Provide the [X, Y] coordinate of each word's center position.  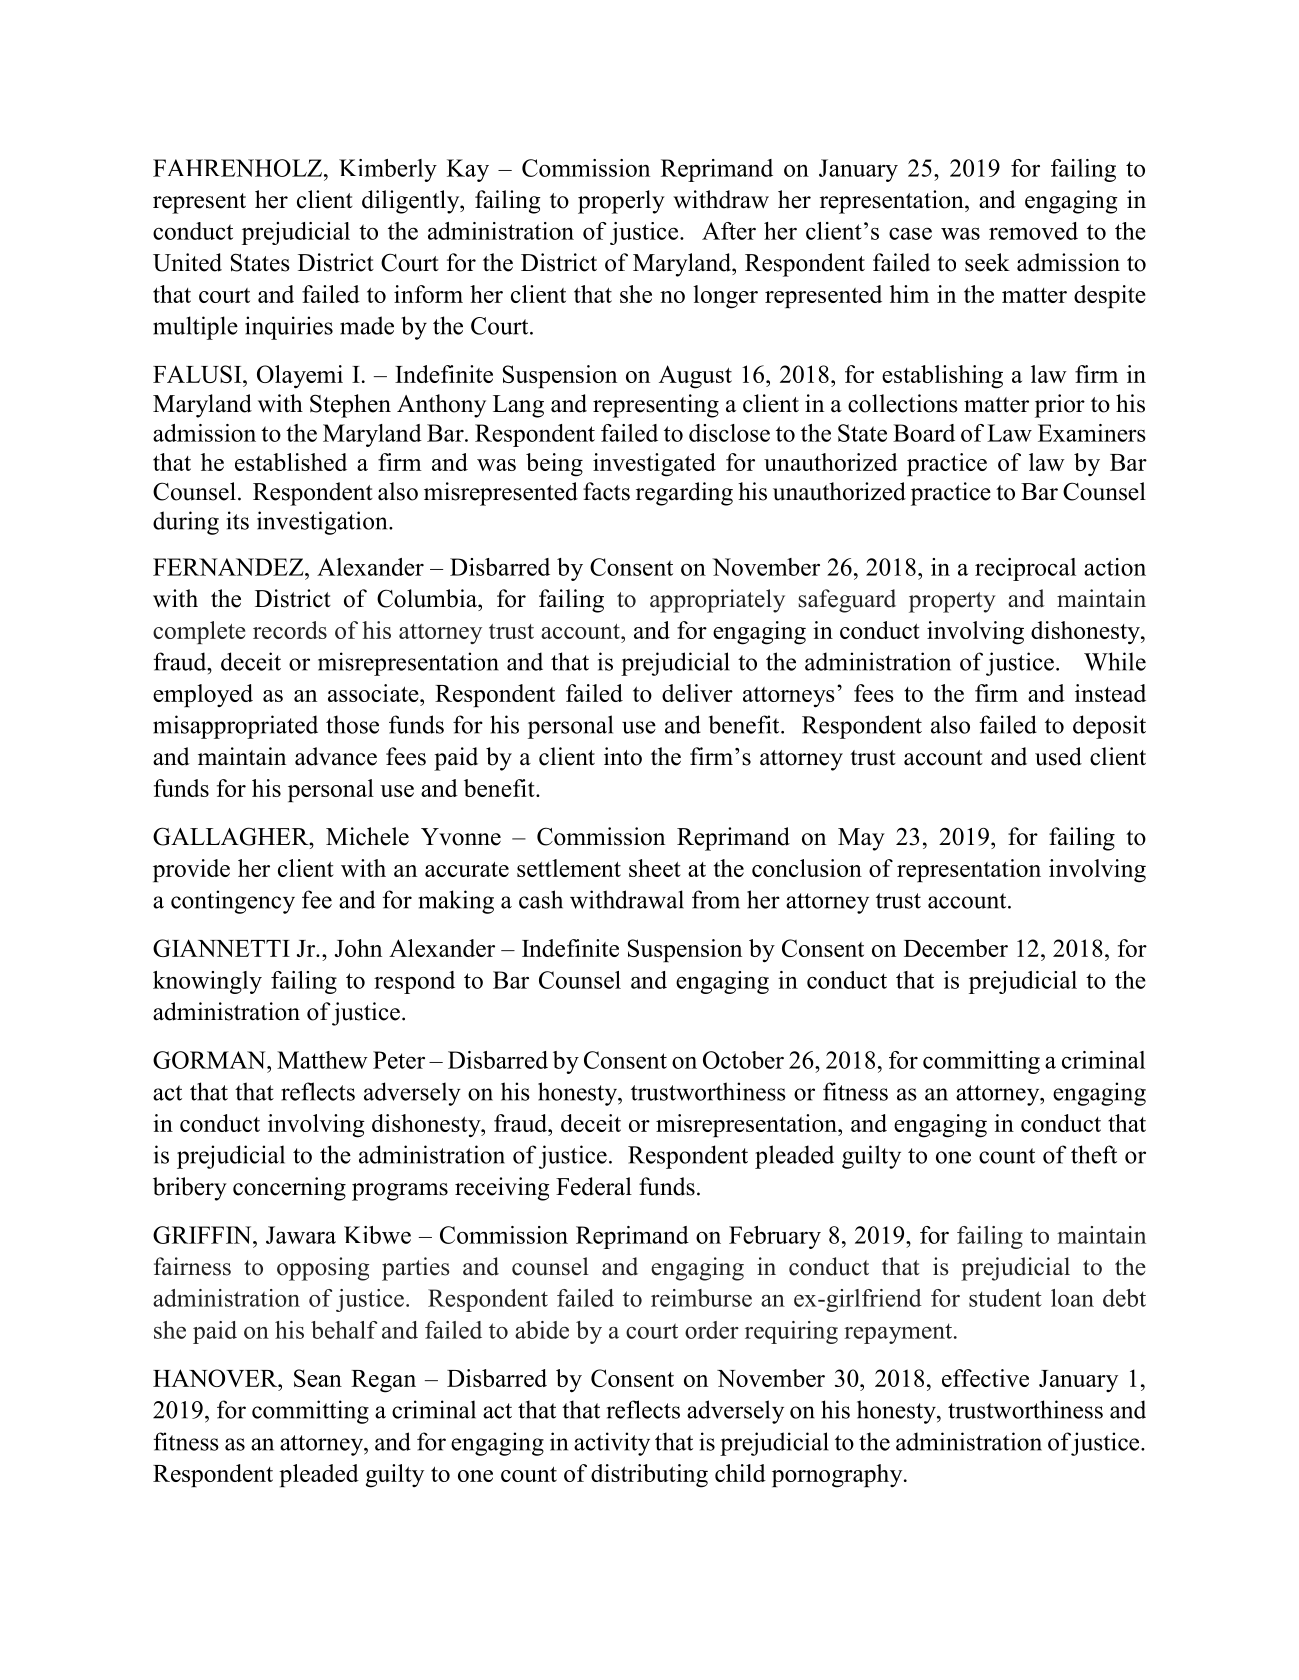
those [352, 724]
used [1058, 756]
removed [1033, 231]
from [716, 899]
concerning [289, 1189]
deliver [697, 693]
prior [1060, 406]
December [956, 948]
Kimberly [388, 170]
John [358, 948]
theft [1094, 1154]
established [291, 462]
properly [621, 202]
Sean [318, 1378]
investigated [654, 465]
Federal [594, 1186]
